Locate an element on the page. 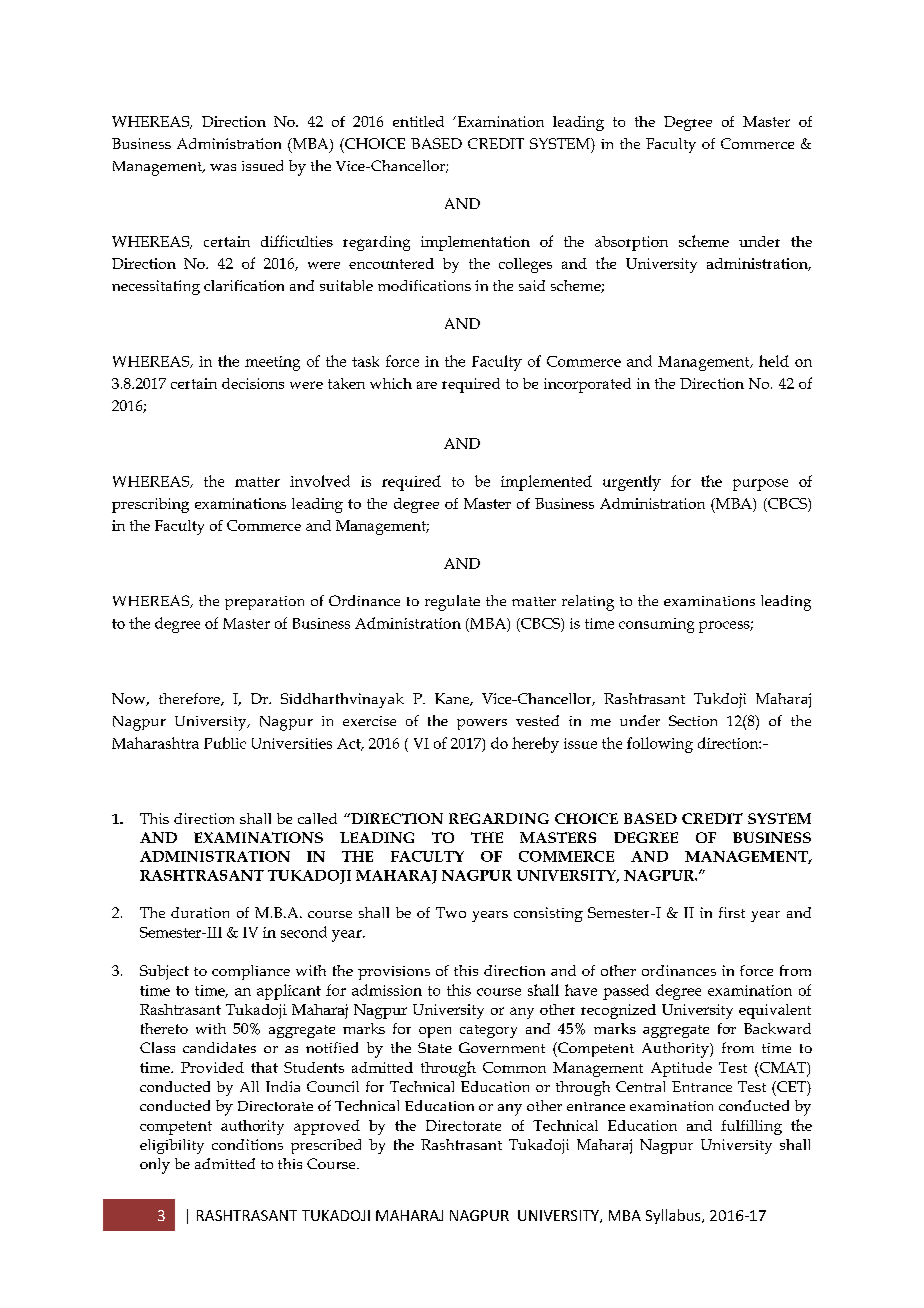 This image has width=924, height=1308. Common is located at coordinates (514, 1067).
